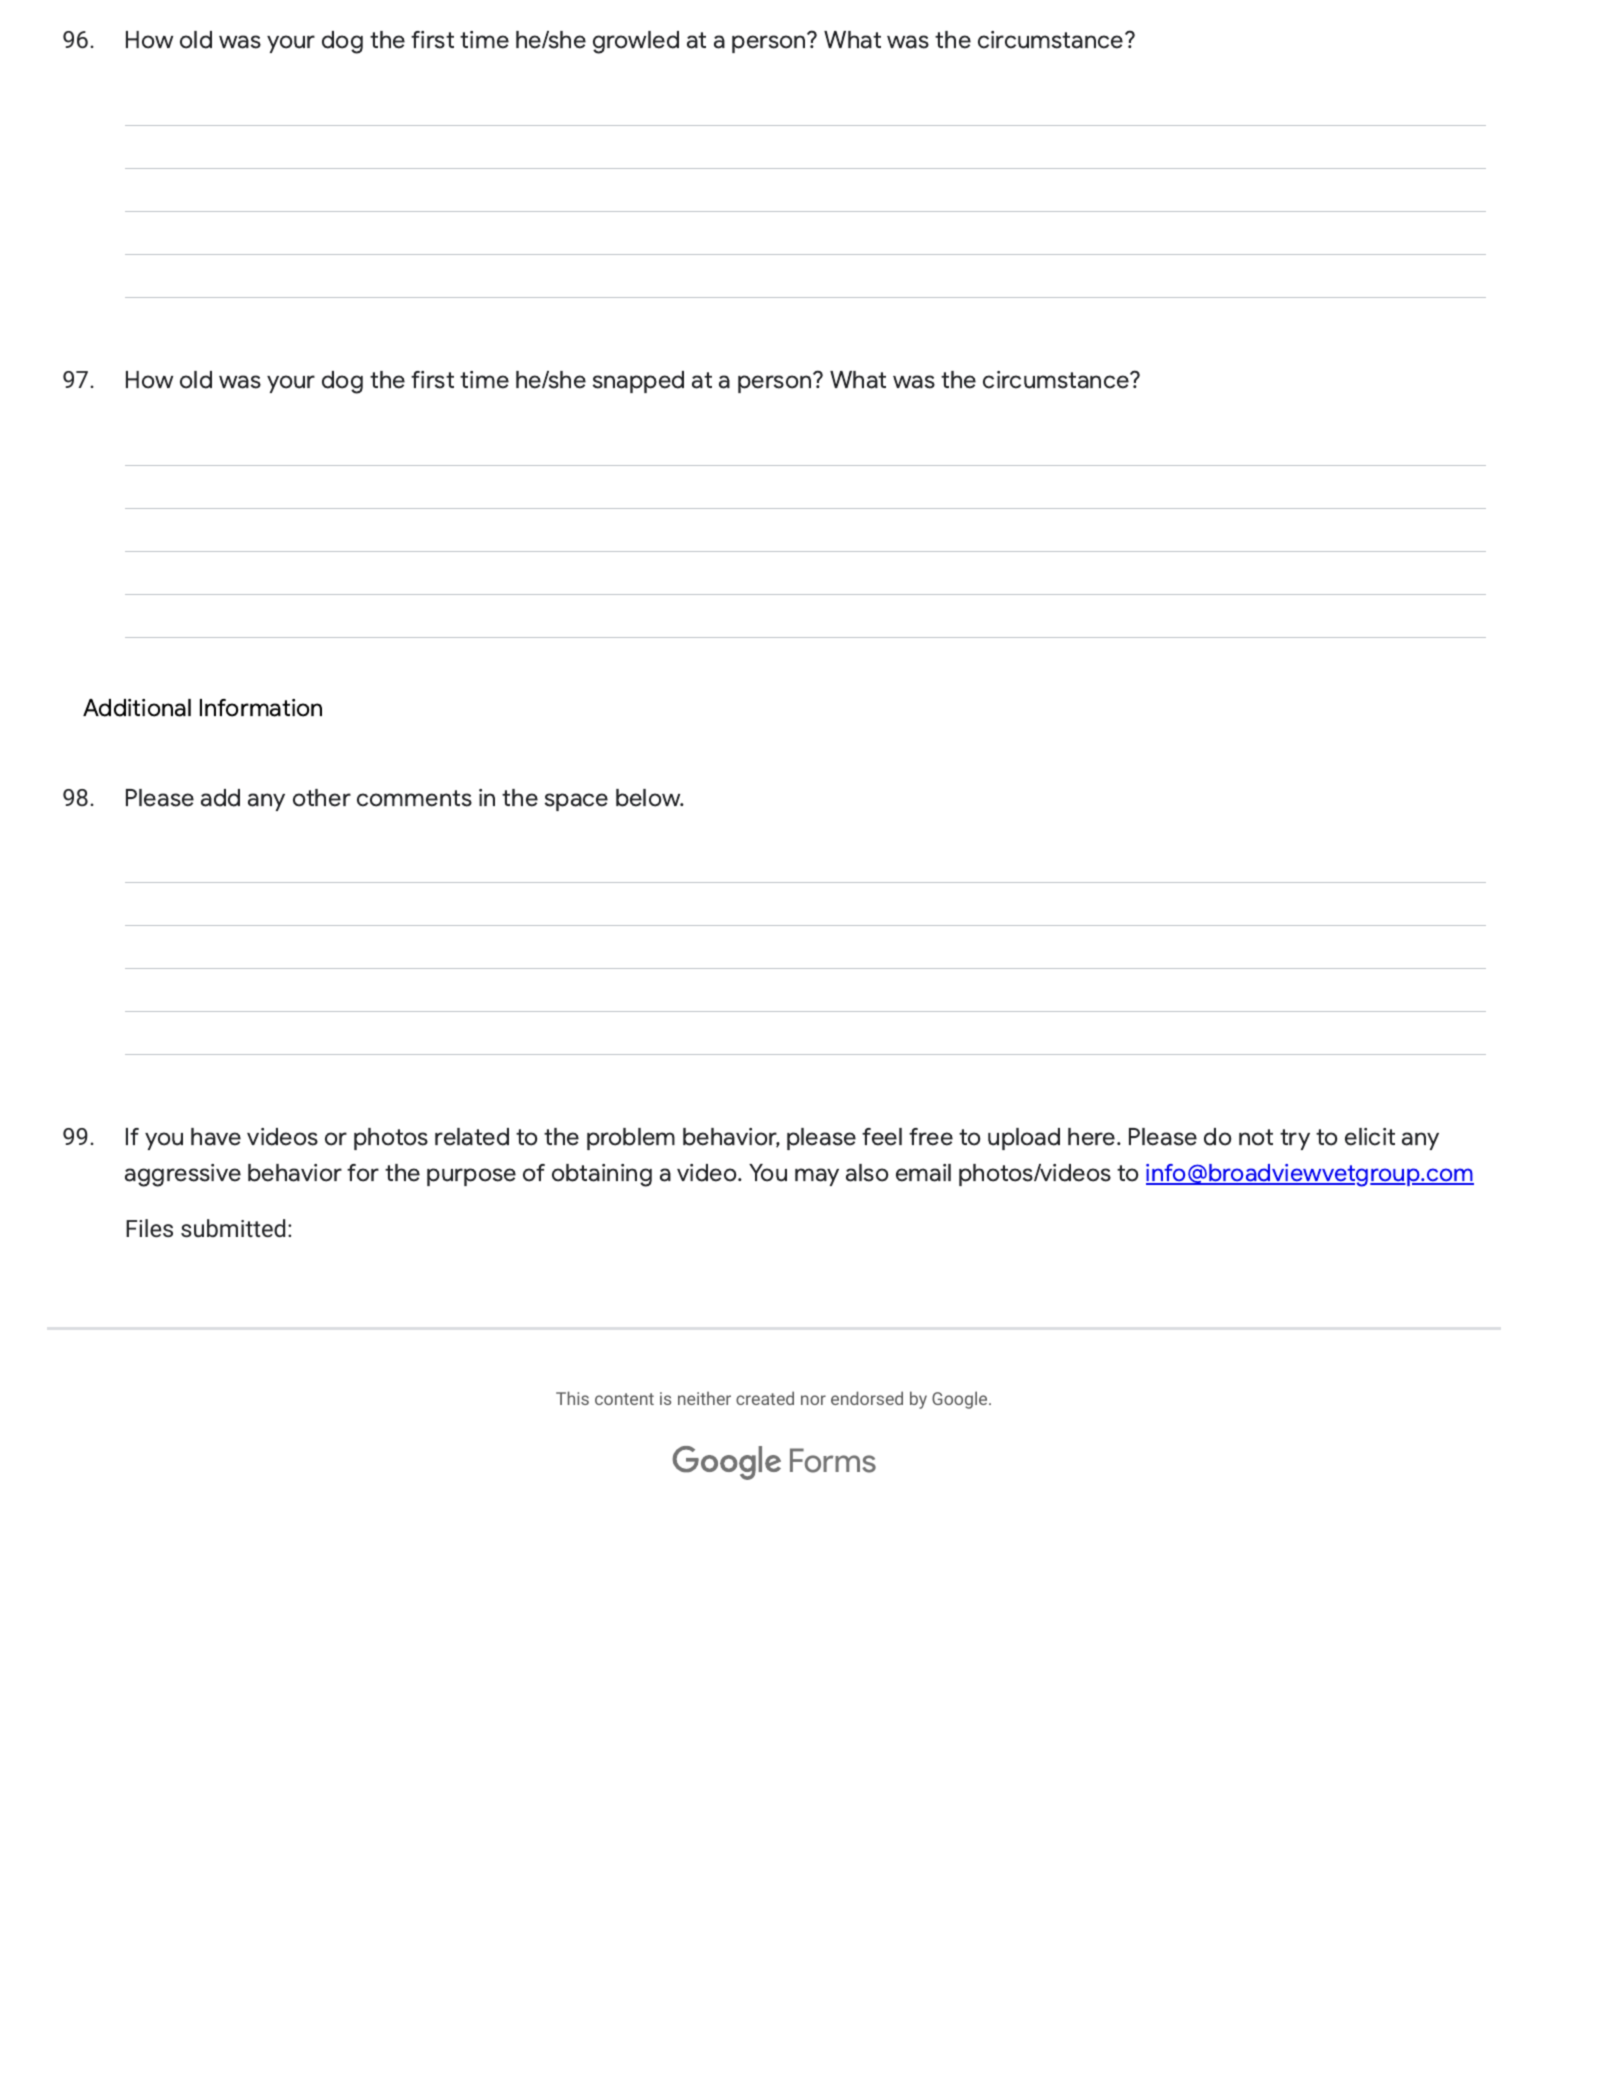 The image size is (1615, 2090). What do you see at coordinates (765, 1398) in the page?
I see `created` at bounding box center [765, 1398].
